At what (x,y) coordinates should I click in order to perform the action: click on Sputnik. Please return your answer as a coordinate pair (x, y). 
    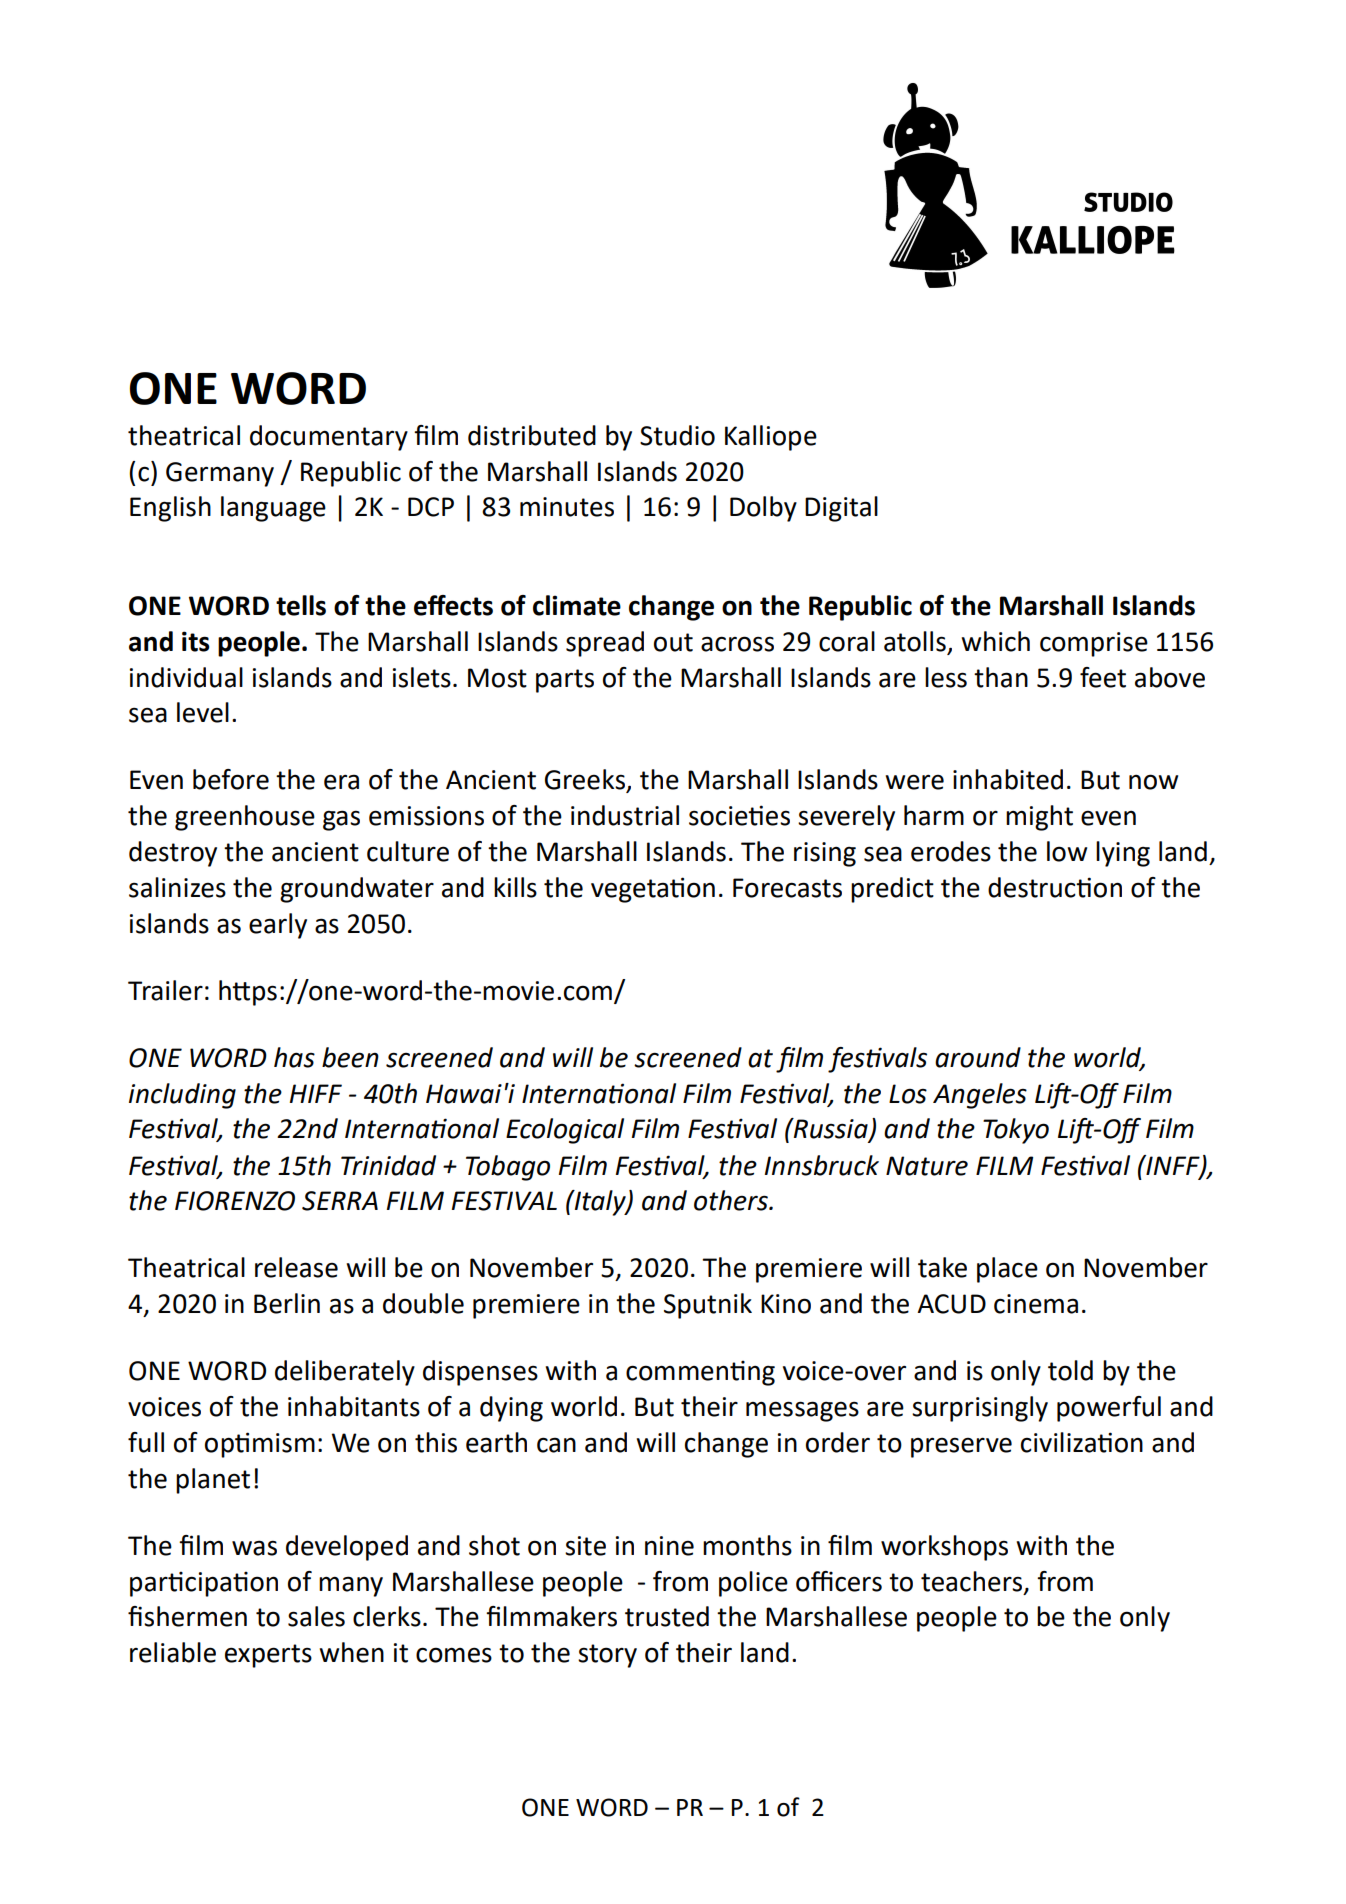
    Looking at the image, I should click on (708, 1306).
